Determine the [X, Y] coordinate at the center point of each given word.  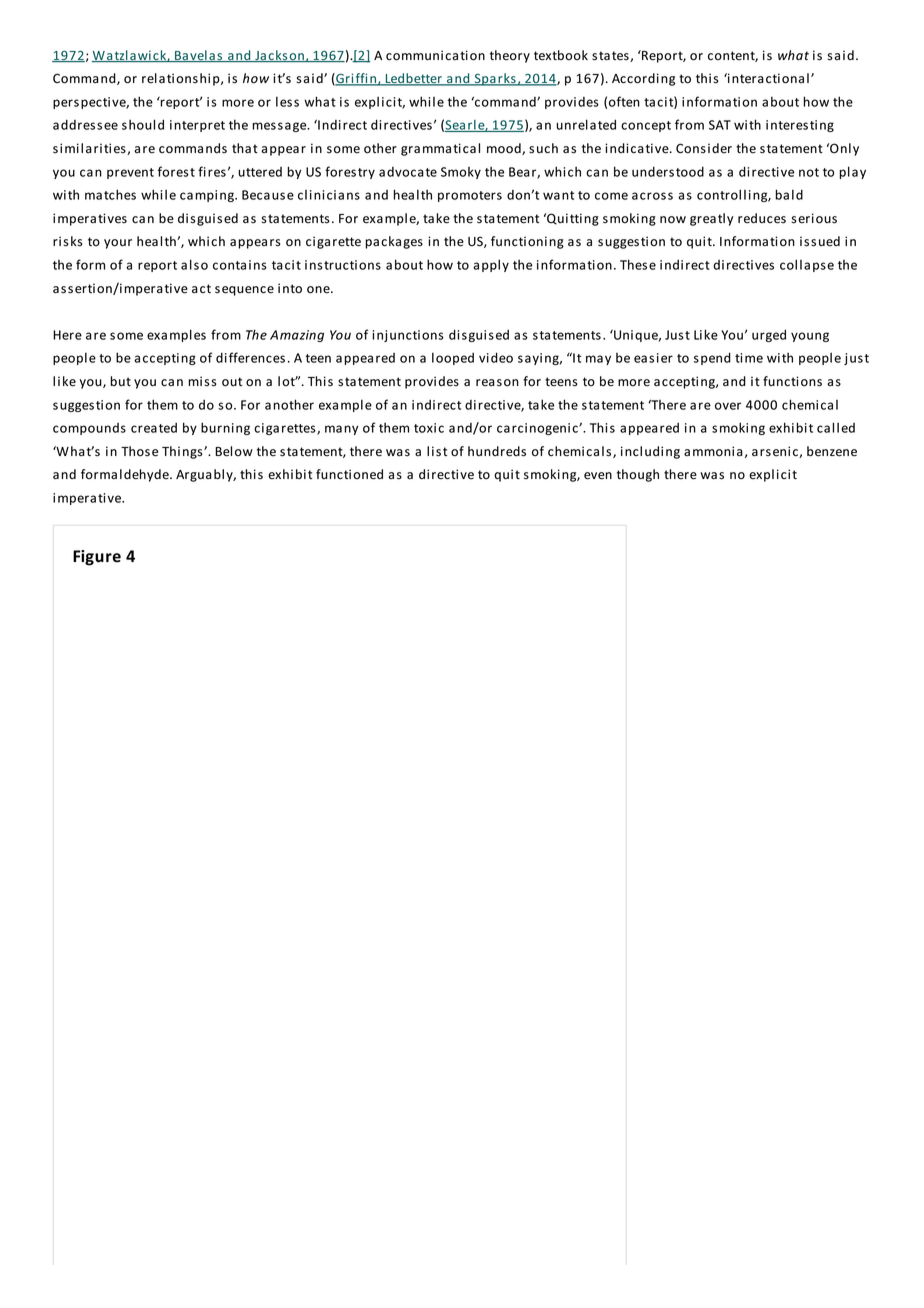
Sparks [495, 79]
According [643, 79]
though [638, 475]
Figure [97, 558]
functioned [349, 474]
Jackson [279, 56]
